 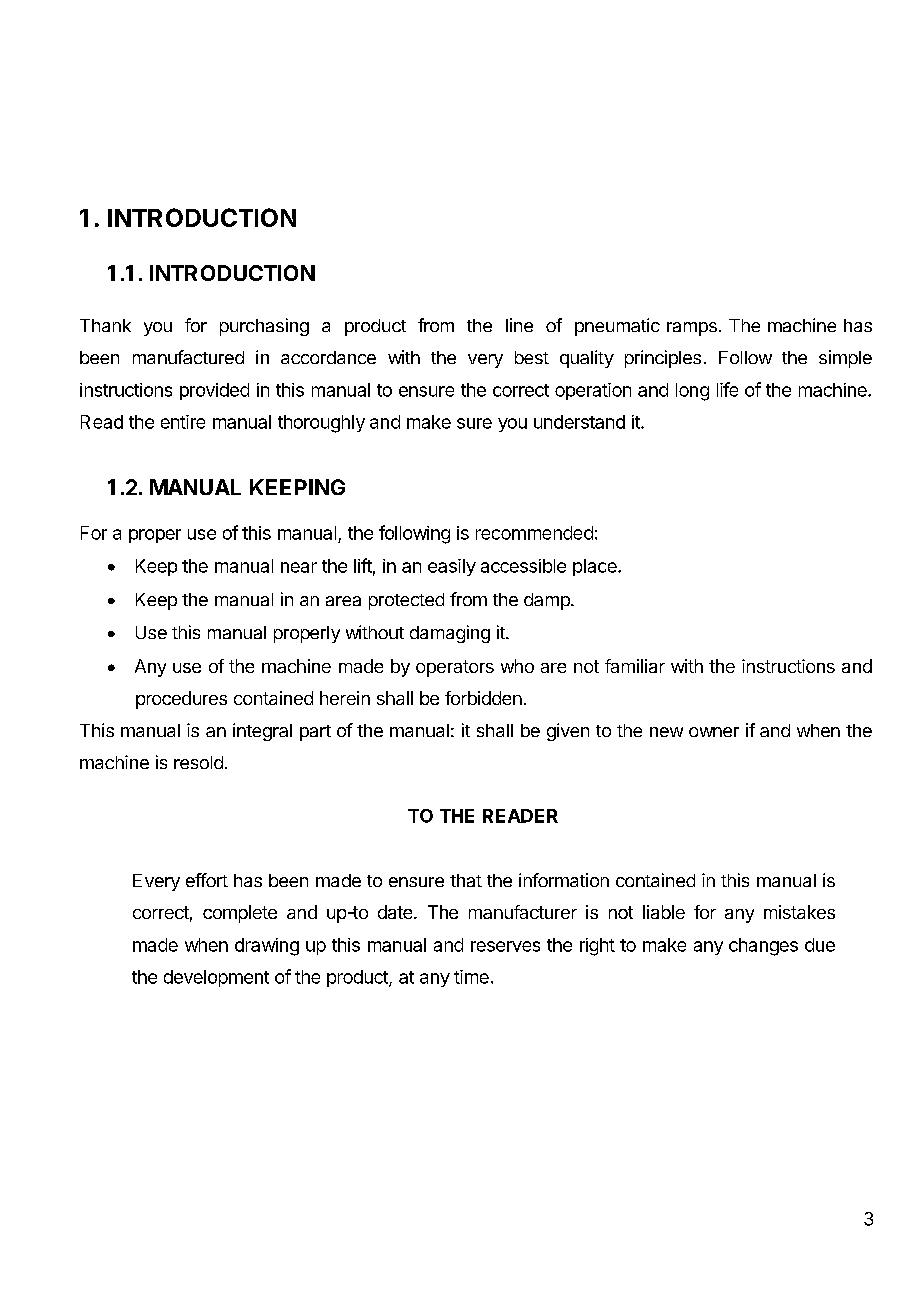 I want to click on recommended, so click(x=534, y=533).
